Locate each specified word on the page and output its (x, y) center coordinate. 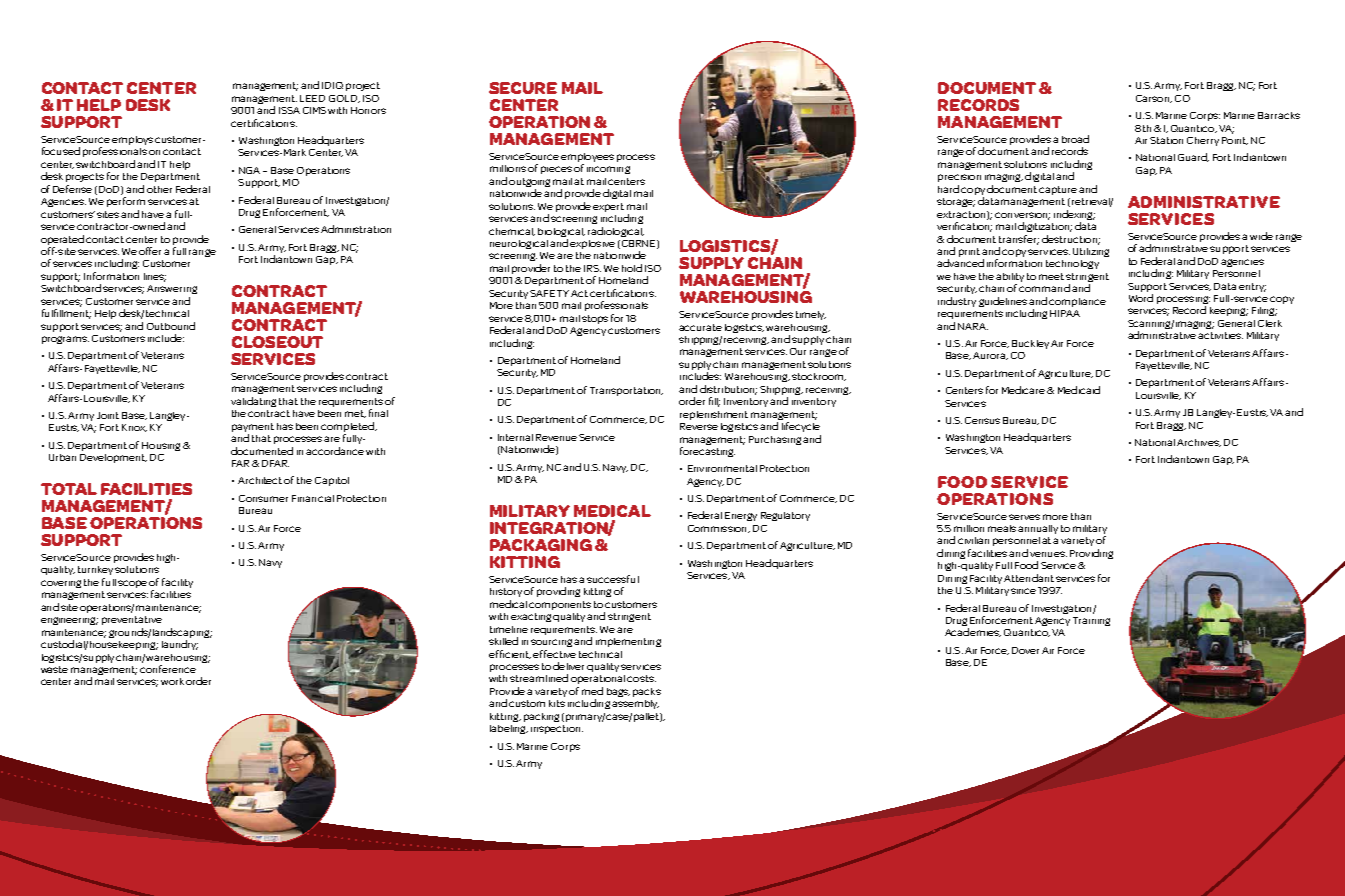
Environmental (722, 468)
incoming (608, 170)
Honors (368, 110)
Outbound (171, 326)
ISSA (289, 110)
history (506, 592)
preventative (132, 620)
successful (613, 579)
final (378, 413)
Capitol (332, 481)
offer (150, 251)
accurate (700, 327)
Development (113, 458)
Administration (356, 229)
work (172, 681)
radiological (616, 232)
